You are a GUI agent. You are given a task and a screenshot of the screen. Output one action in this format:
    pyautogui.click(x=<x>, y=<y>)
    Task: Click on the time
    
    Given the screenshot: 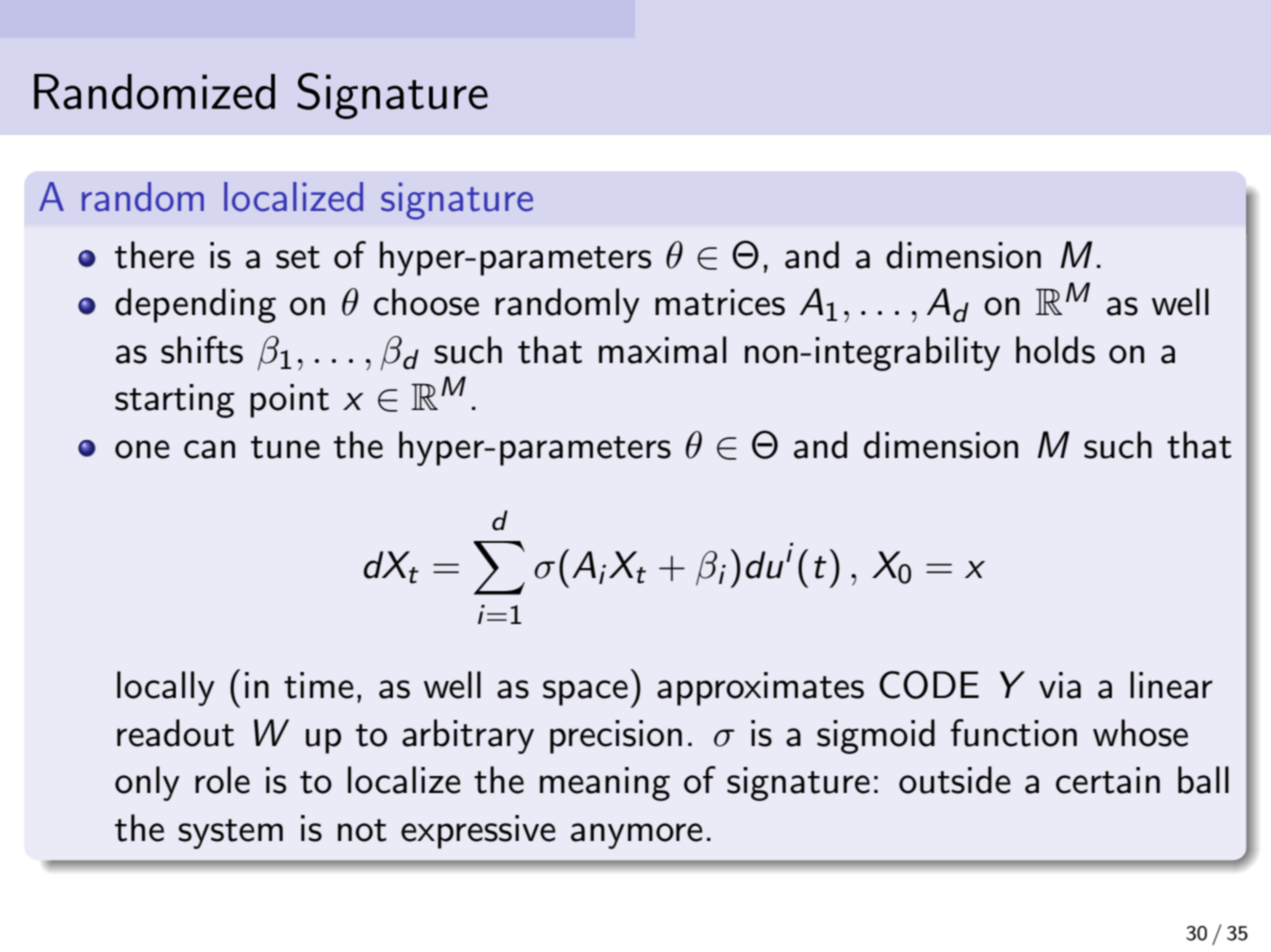 What is the action you would take?
    pyautogui.click(x=319, y=685)
